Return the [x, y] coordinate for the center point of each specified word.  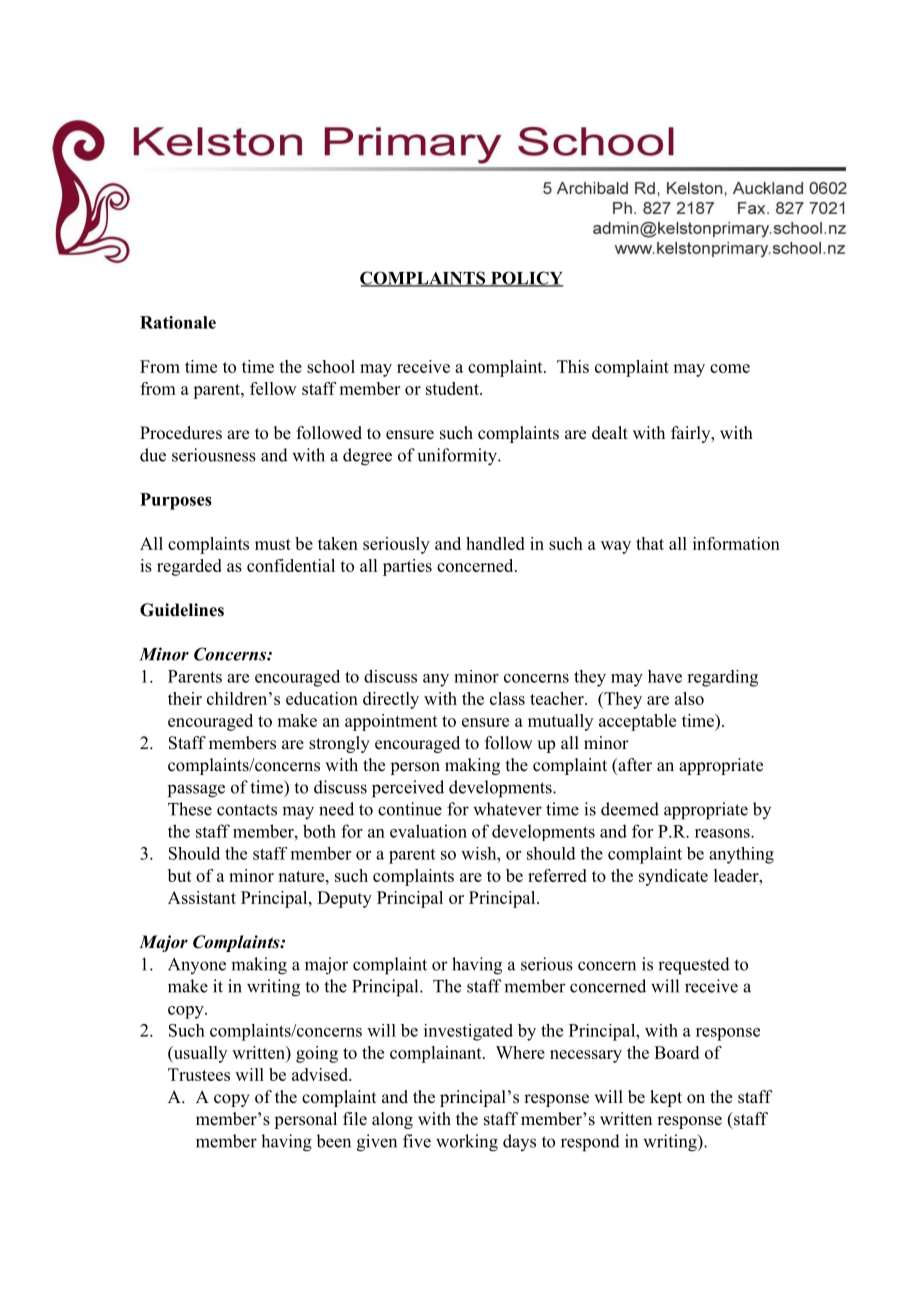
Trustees [199, 1074]
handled [495, 543]
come [730, 368]
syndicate [673, 877]
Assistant [202, 897]
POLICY [525, 279]
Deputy [344, 899]
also [689, 698]
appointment [391, 722]
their [185, 698]
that [650, 543]
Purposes [176, 501]
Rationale [178, 322]
